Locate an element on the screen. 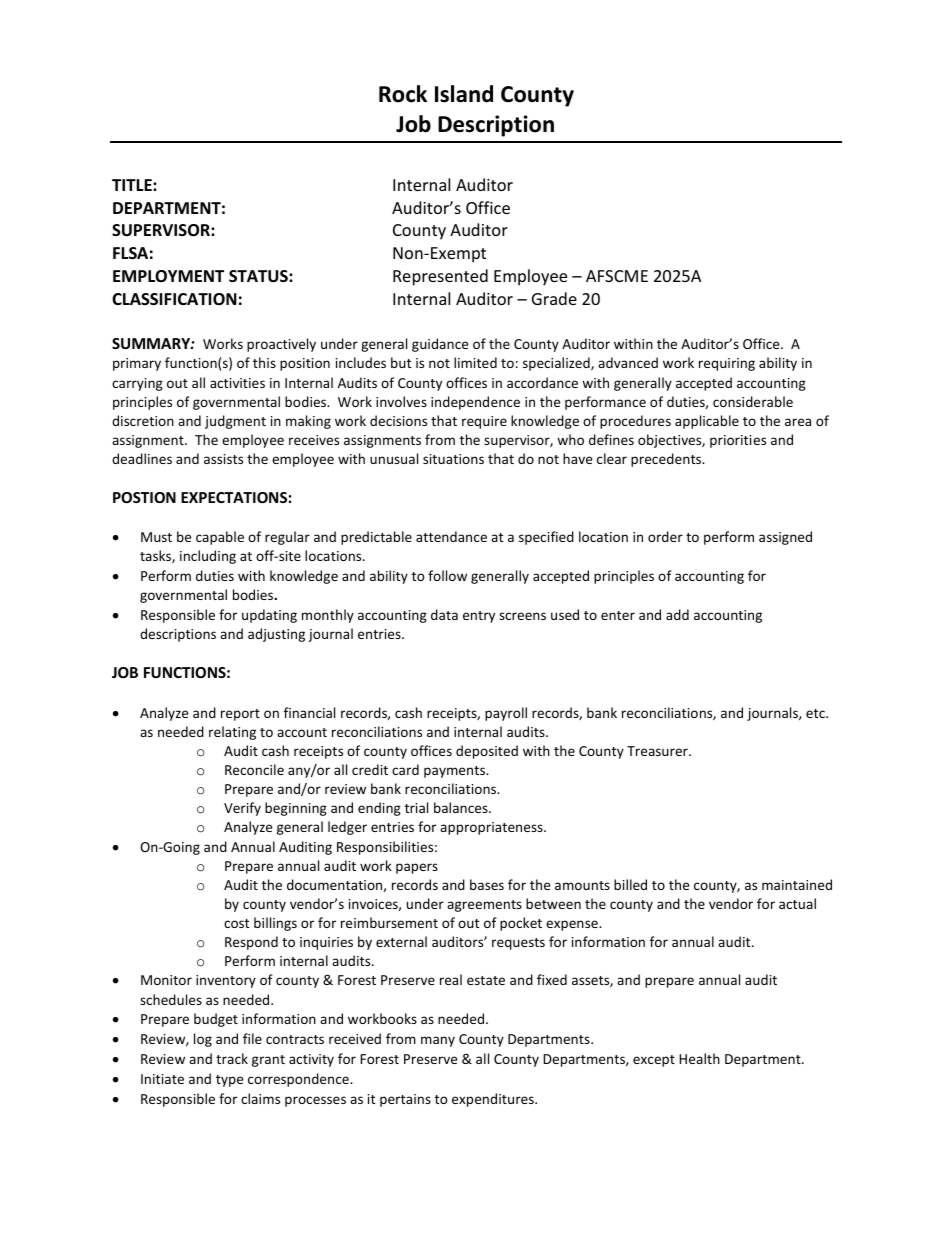 Image resolution: width=952 pixels, height=1233 pixels. report is located at coordinates (240, 715).
